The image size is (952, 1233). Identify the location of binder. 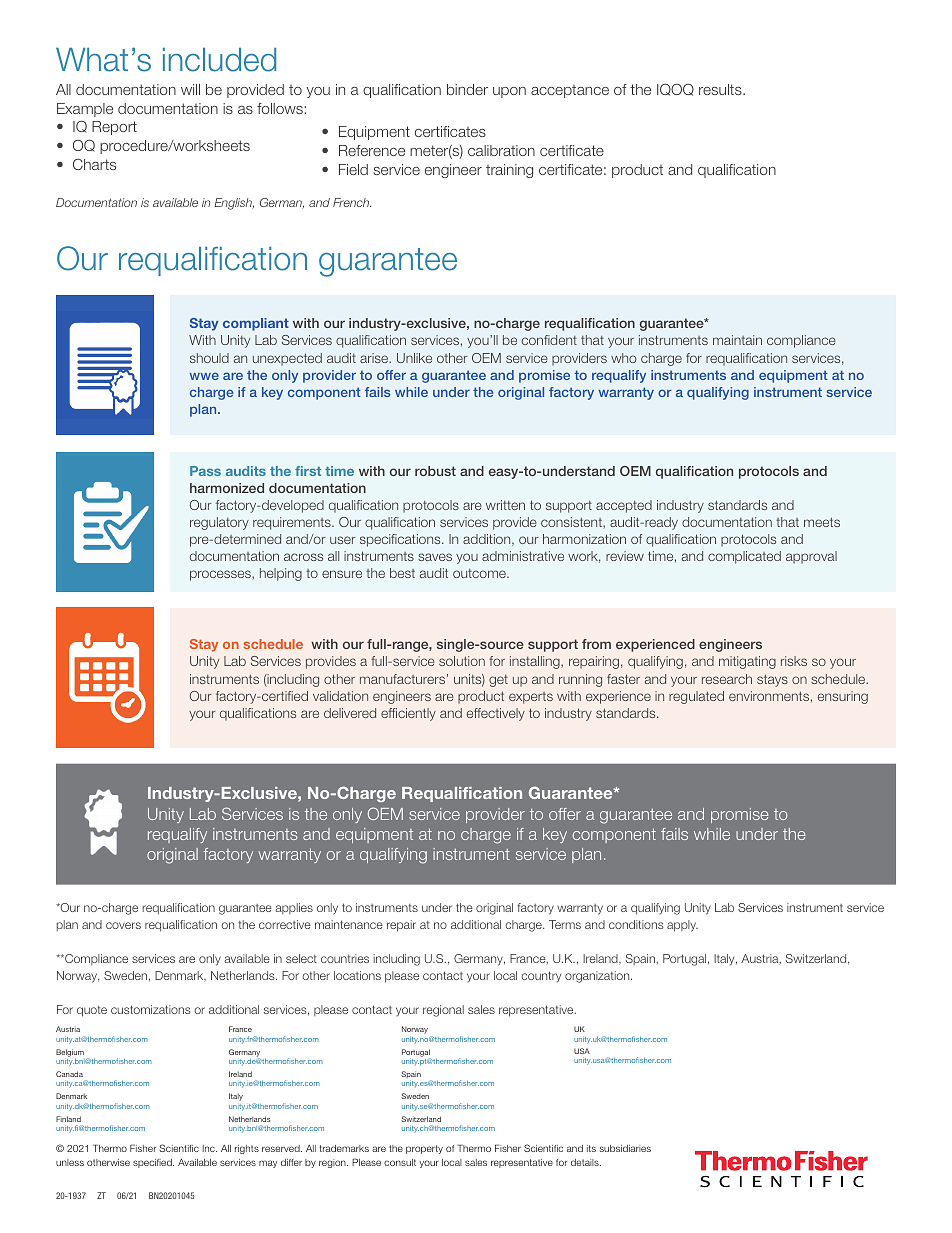
(467, 89).
